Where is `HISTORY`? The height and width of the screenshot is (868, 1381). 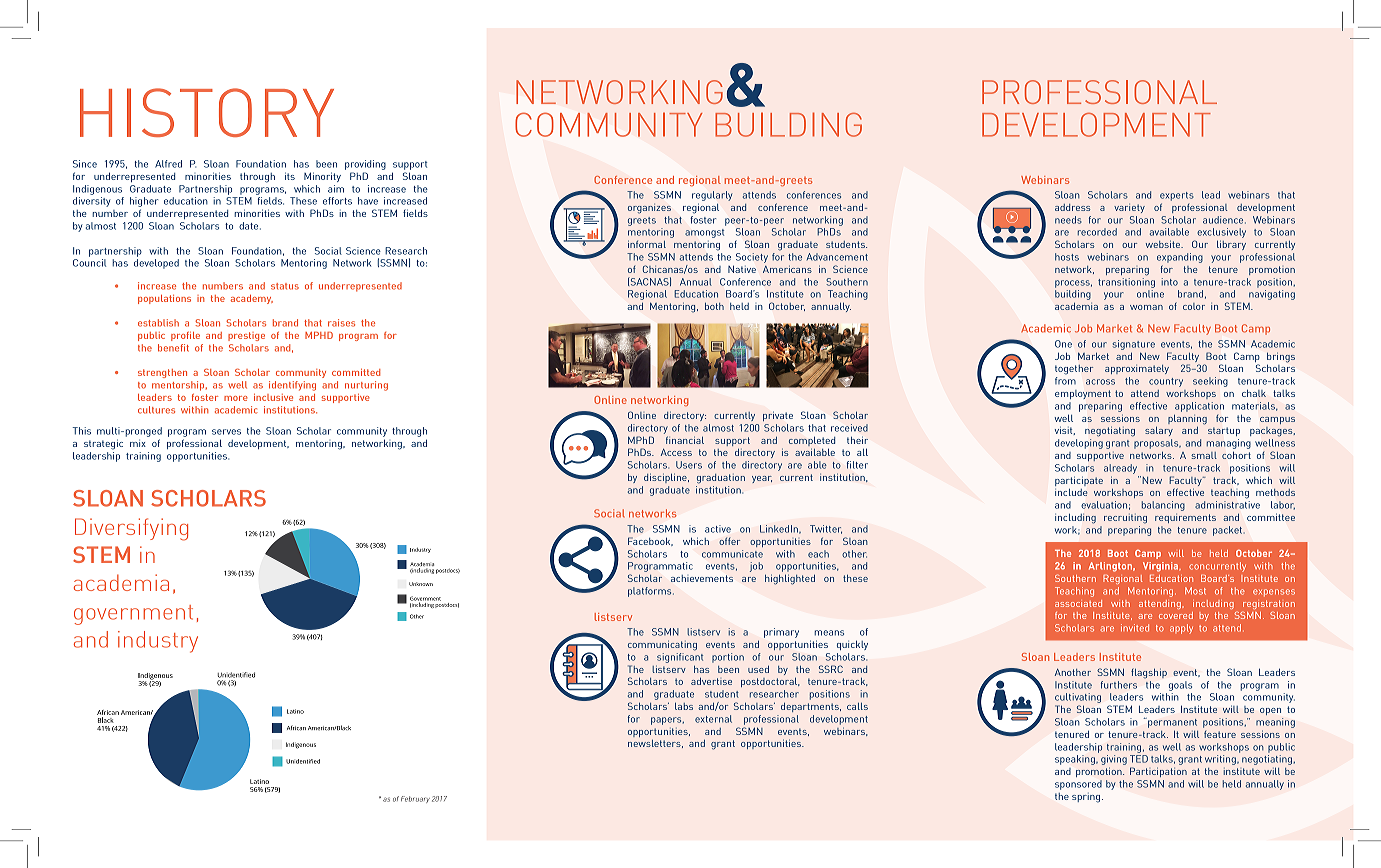 HISTORY is located at coordinates (207, 112).
